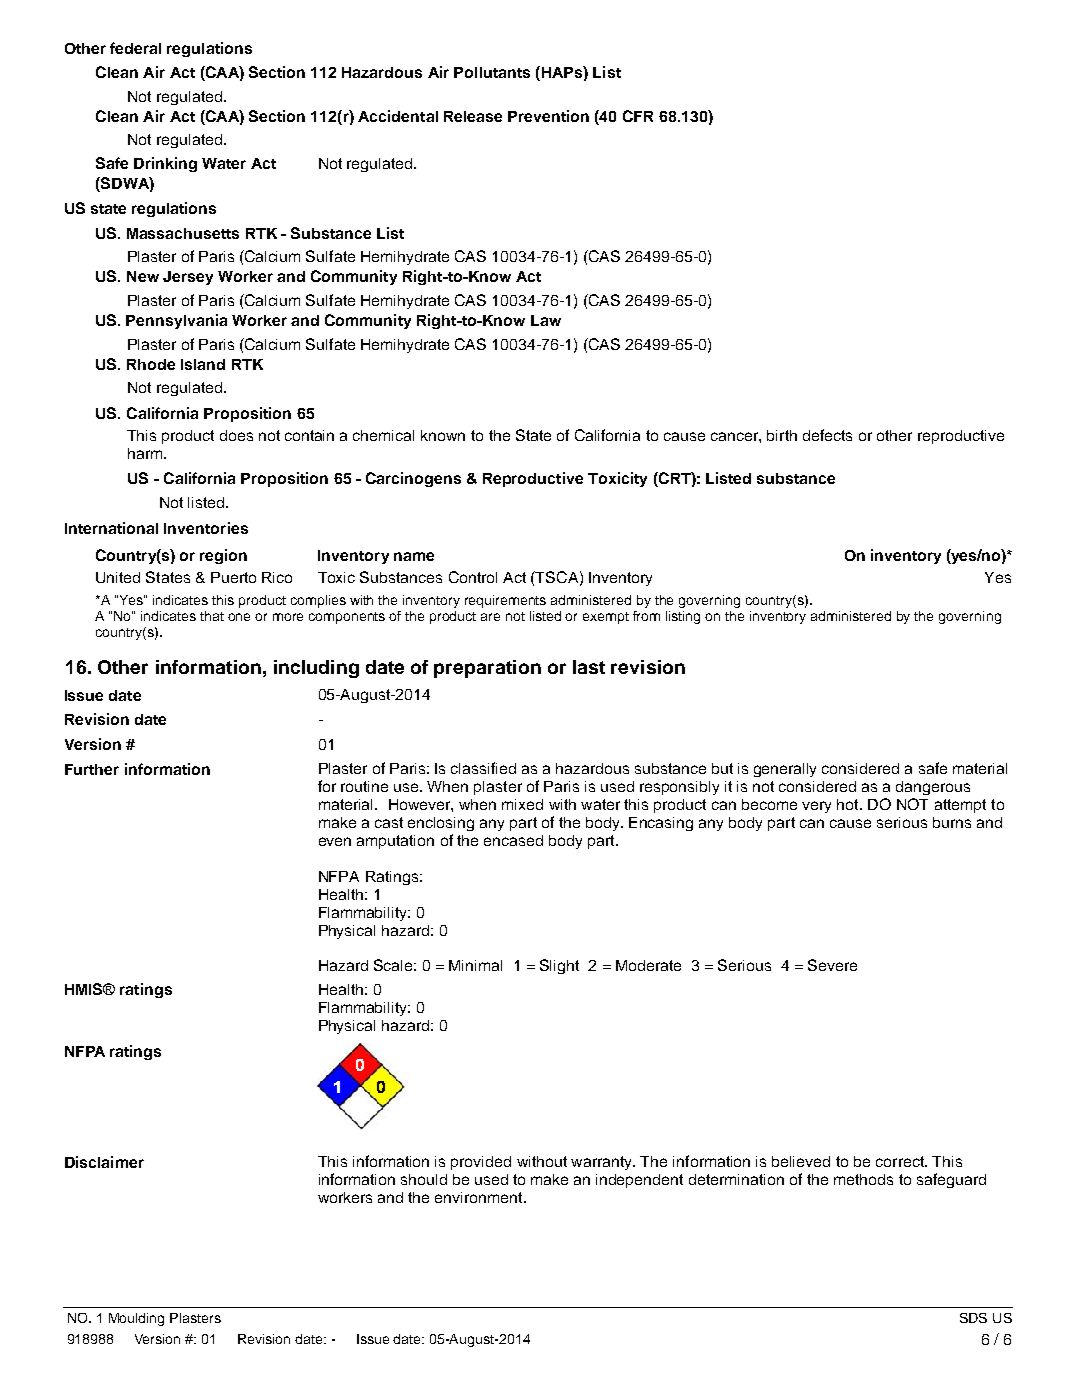  What do you see at coordinates (92, 769) in the screenshot?
I see `Further` at bounding box center [92, 769].
